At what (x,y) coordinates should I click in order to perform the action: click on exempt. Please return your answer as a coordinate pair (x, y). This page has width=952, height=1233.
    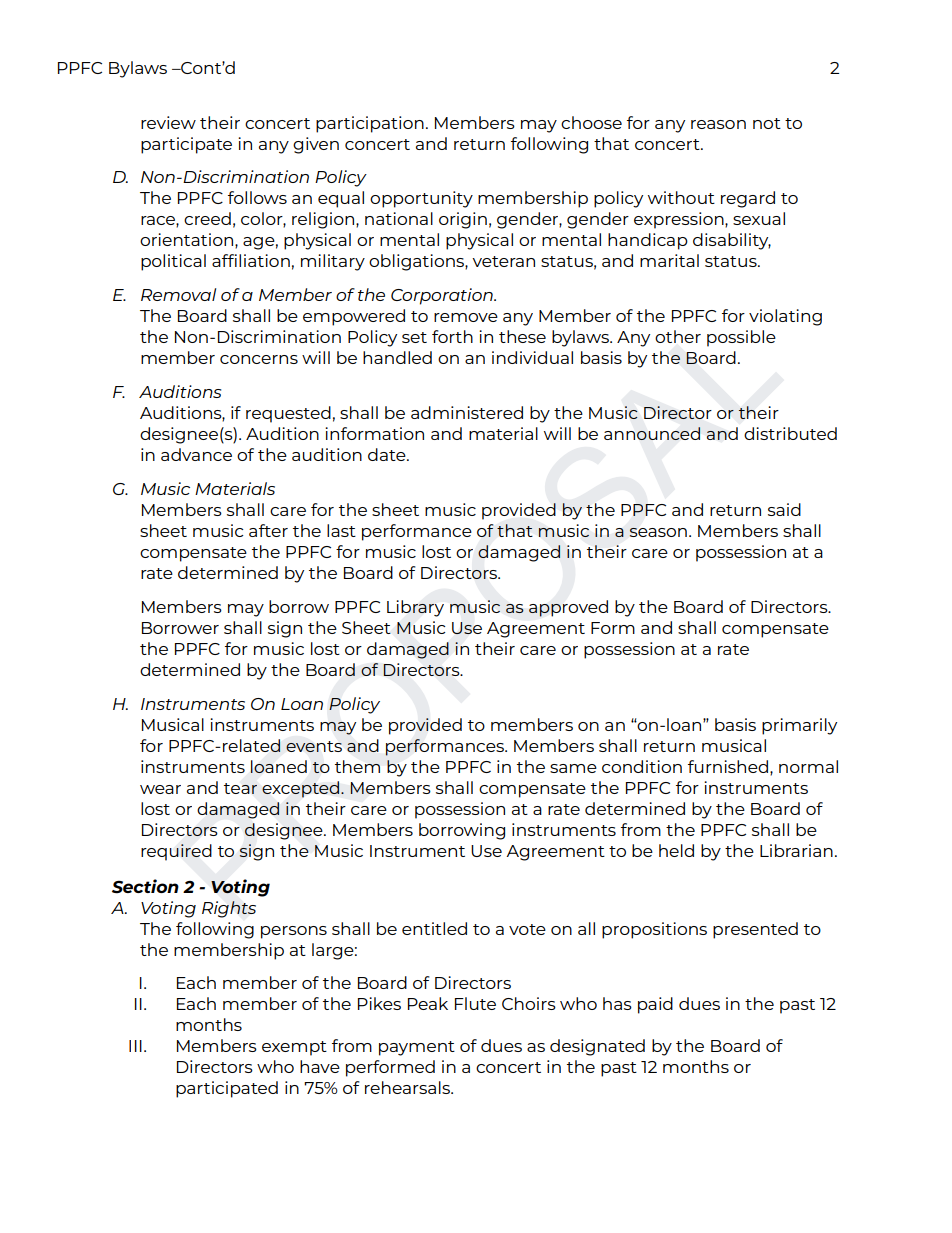
    Looking at the image, I should click on (294, 1048).
